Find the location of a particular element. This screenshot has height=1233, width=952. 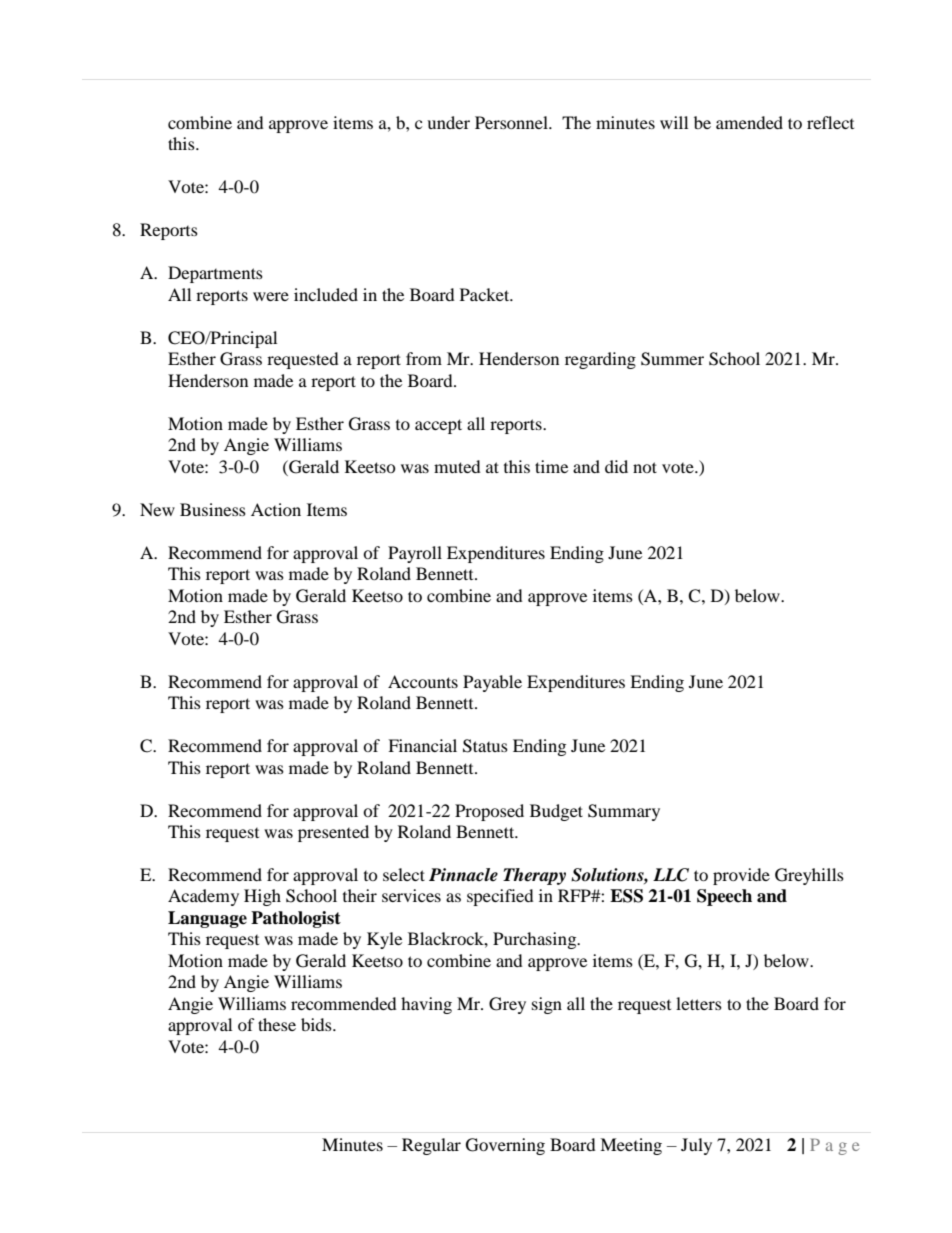

Payable is located at coordinates (492, 683).
